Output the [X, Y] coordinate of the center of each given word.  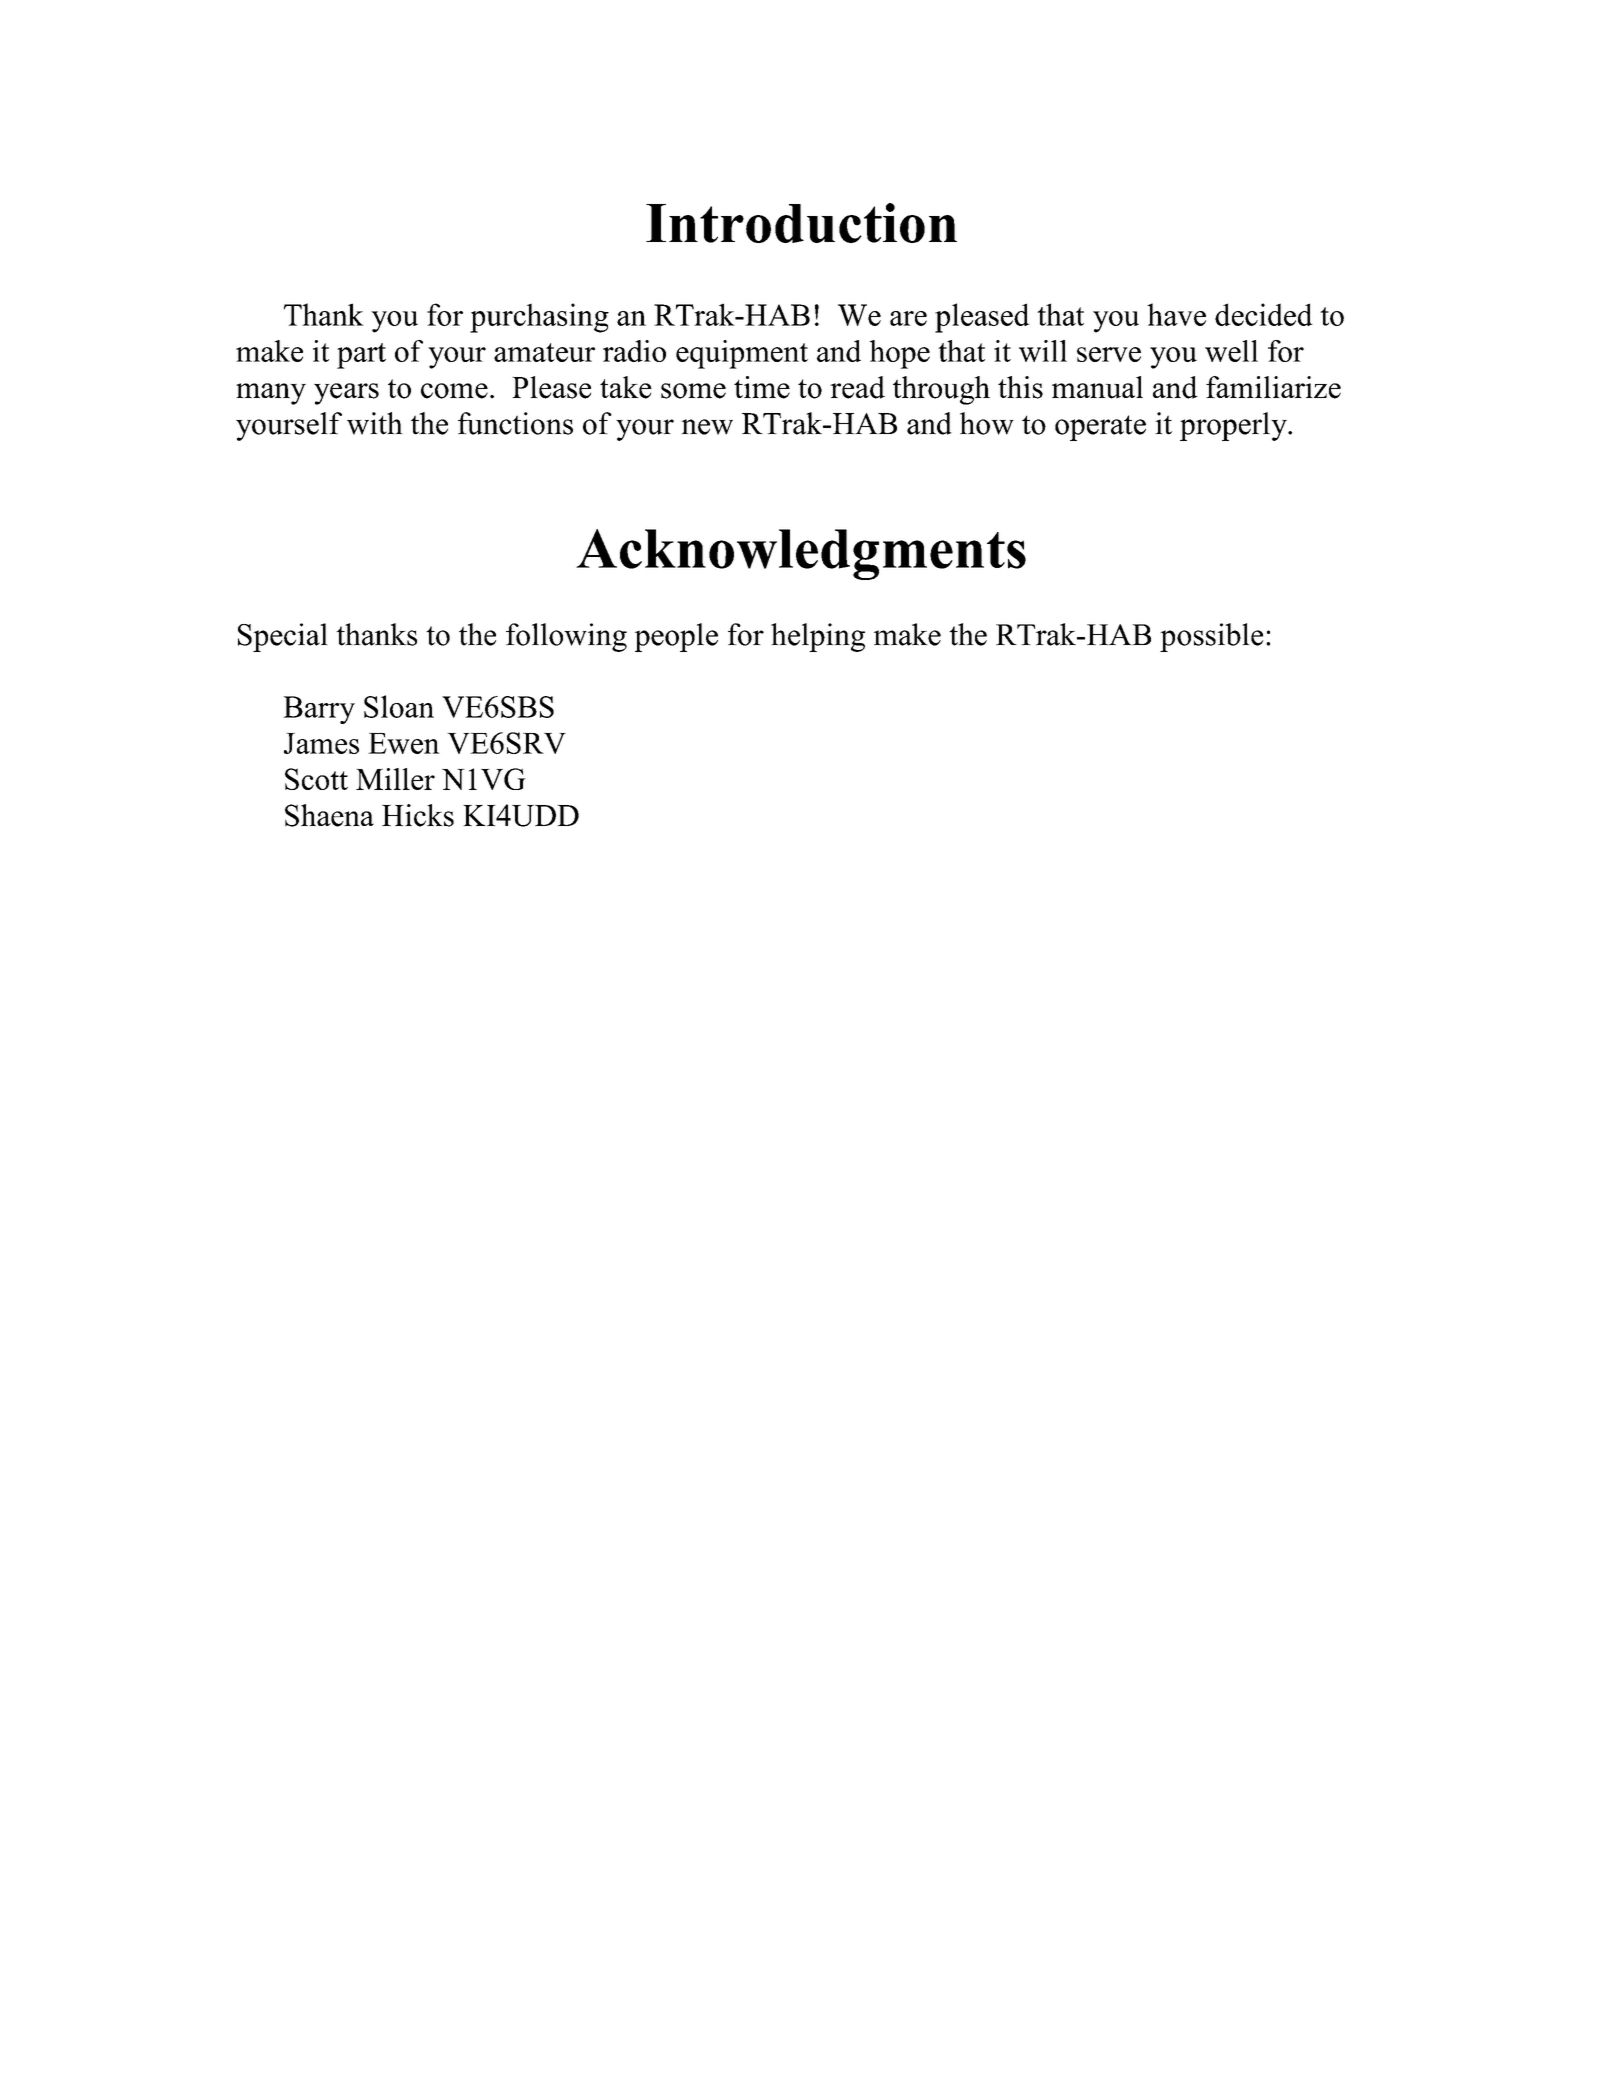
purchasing [539, 318]
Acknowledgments [801, 554]
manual [1097, 387]
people [676, 637]
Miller [395, 779]
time [762, 387]
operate [1100, 428]
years [346, 394]
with [375, 423]
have [1176, 314]
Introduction [801, 223]
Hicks [418, 815]
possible [1211, 637]
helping [818, 637]
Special [283, 637]
